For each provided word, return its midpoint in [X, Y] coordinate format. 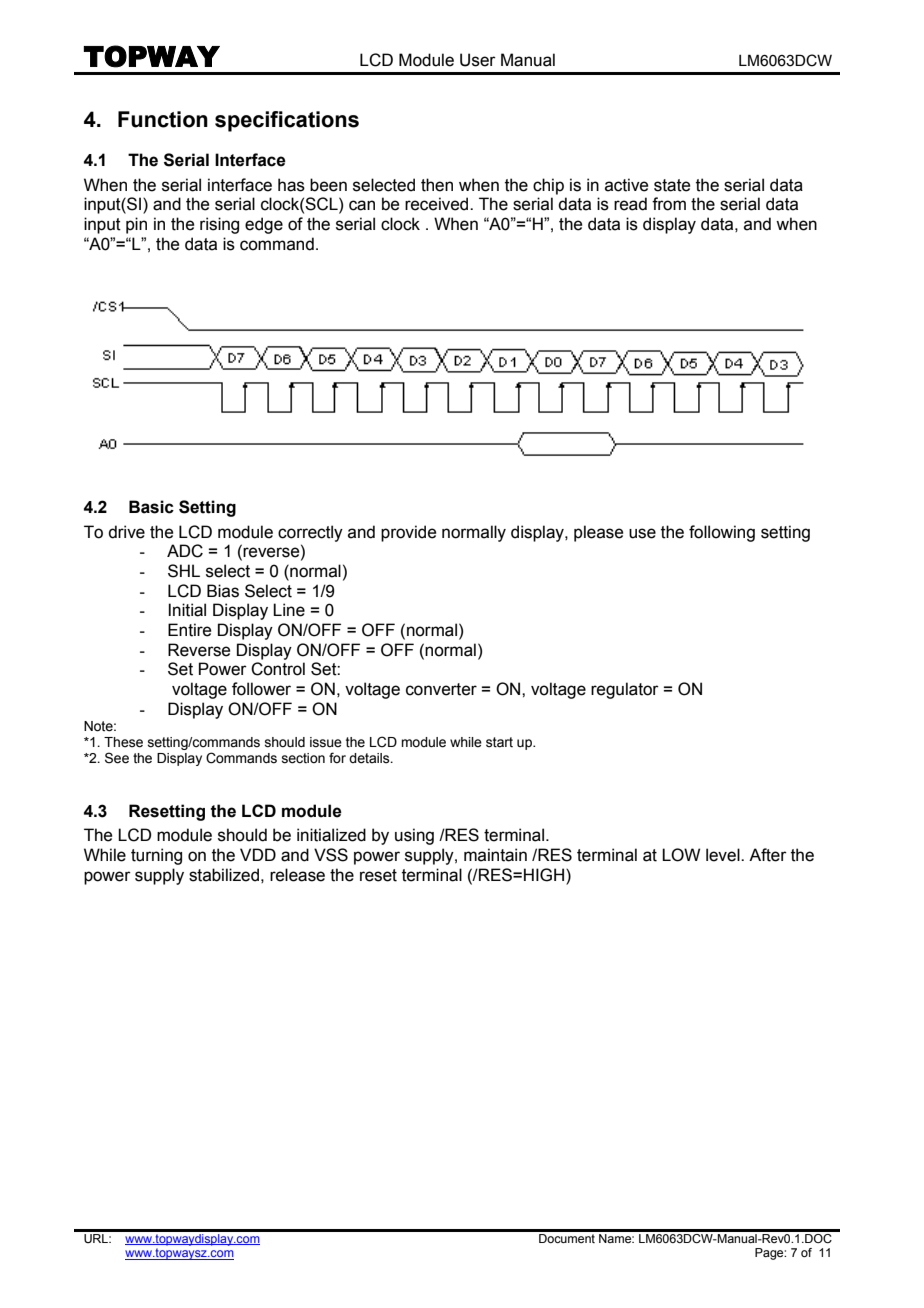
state [672, 185]
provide [408, 533]
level [724, 855]
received [438, 204]
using [414, 836]
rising [219, 225]
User [478, 60]
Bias [223, 591]
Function [163, 119]
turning [156, 856]
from [669, 204]
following [722, 533]
